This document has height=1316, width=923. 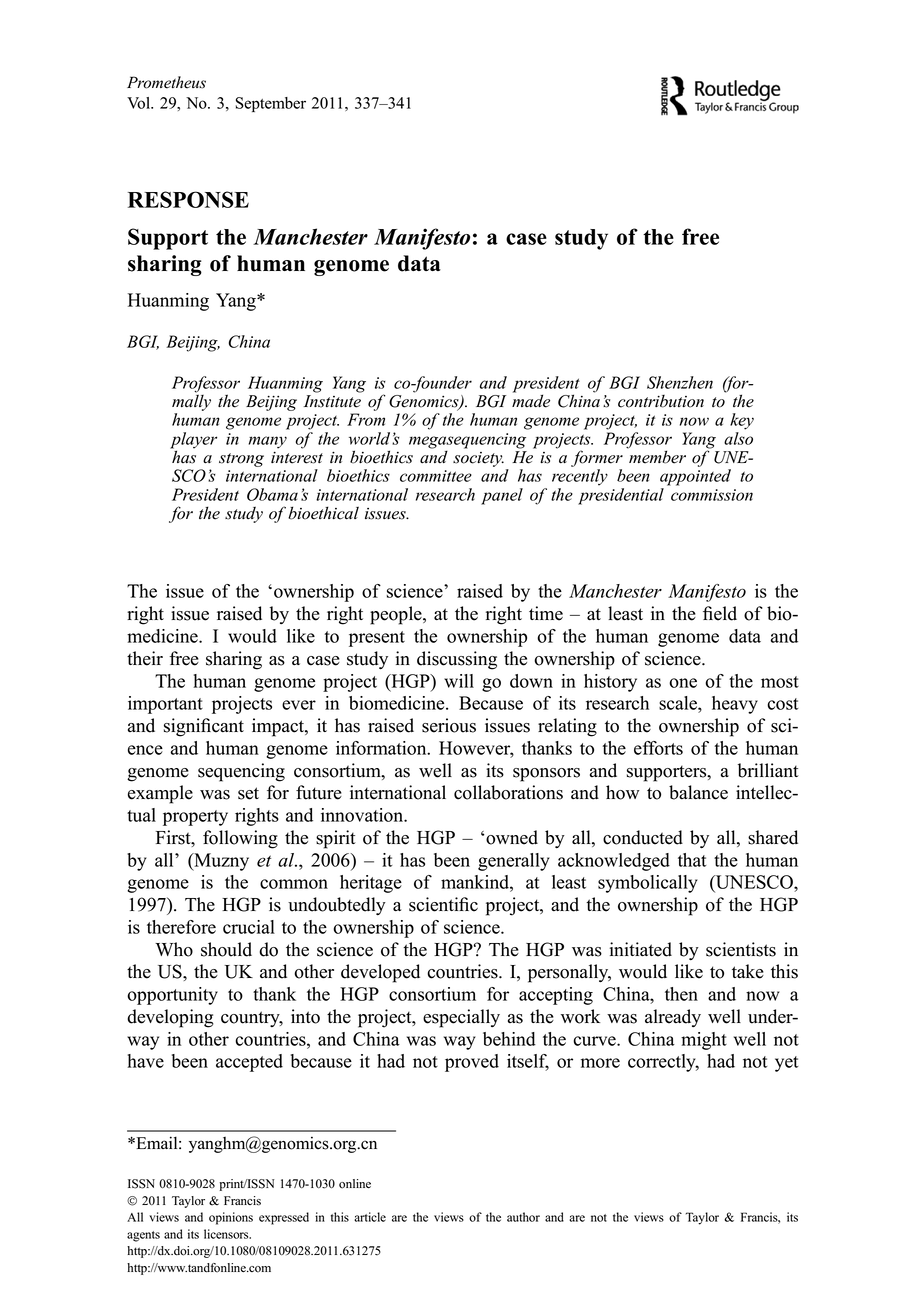 I want to click on made, so click(x=531, y=400).
